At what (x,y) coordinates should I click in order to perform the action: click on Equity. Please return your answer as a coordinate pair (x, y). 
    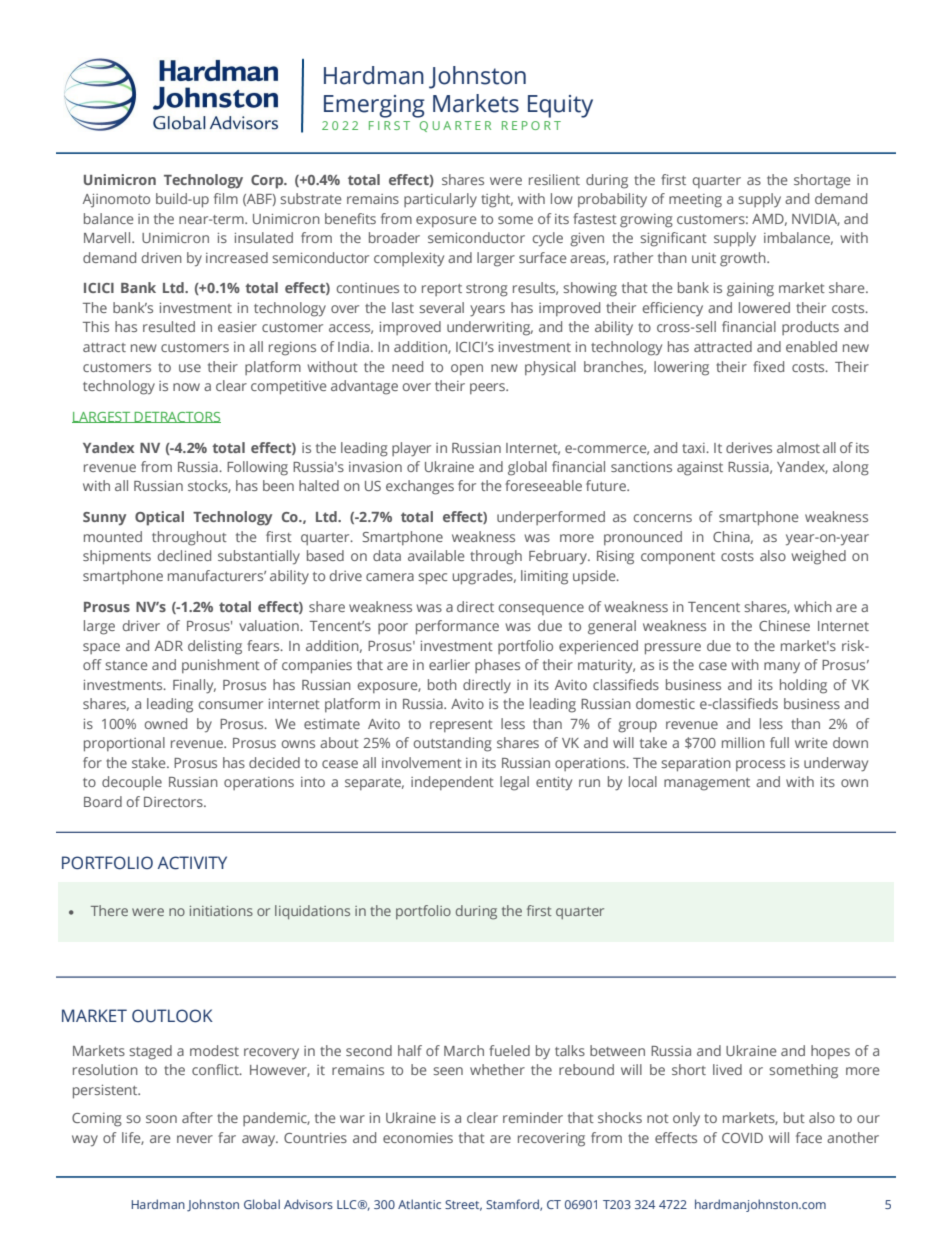
    Looking at the image, I should click on (560, 106).
